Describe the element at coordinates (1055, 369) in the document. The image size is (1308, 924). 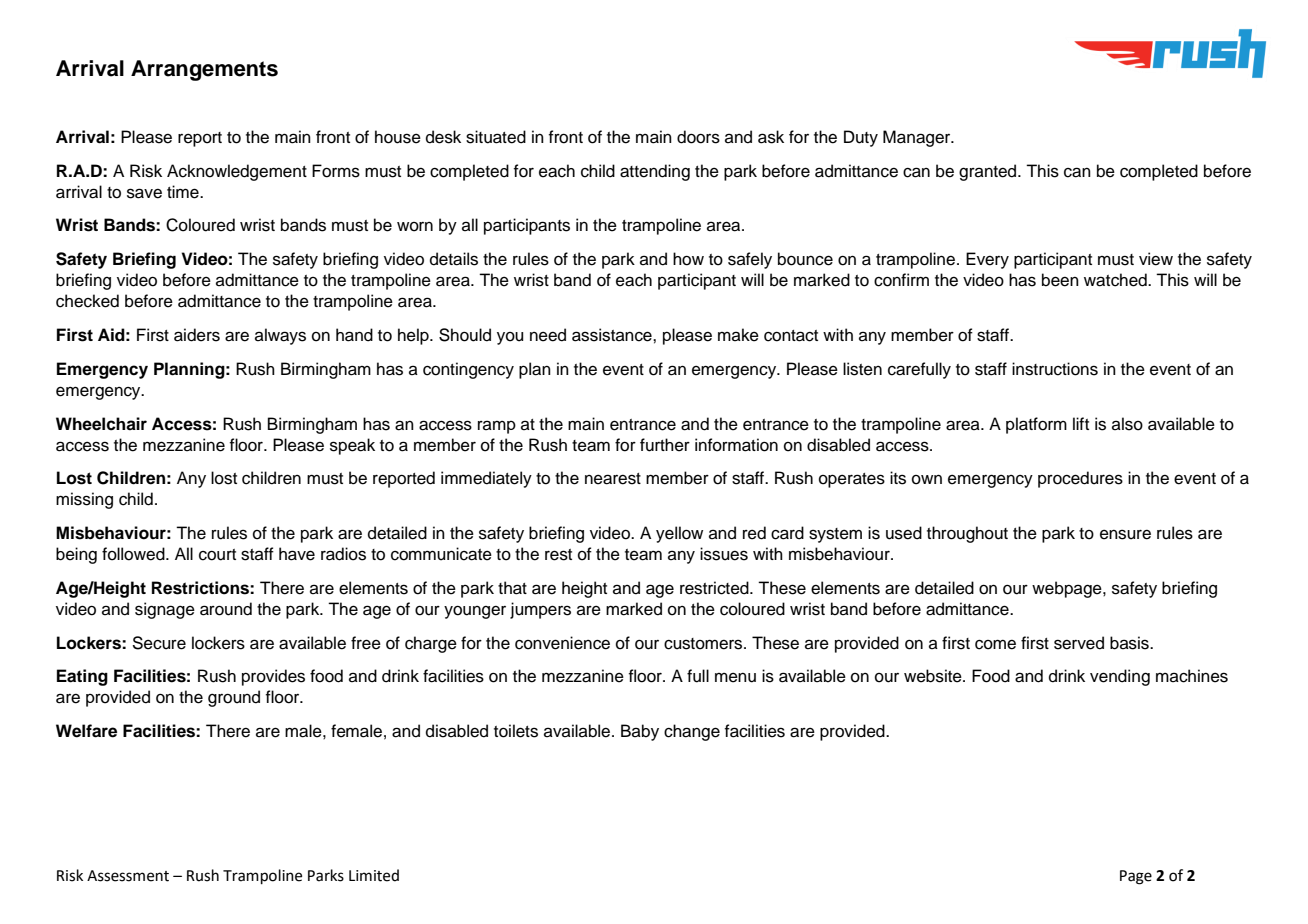
I see `instructions` at that location.
